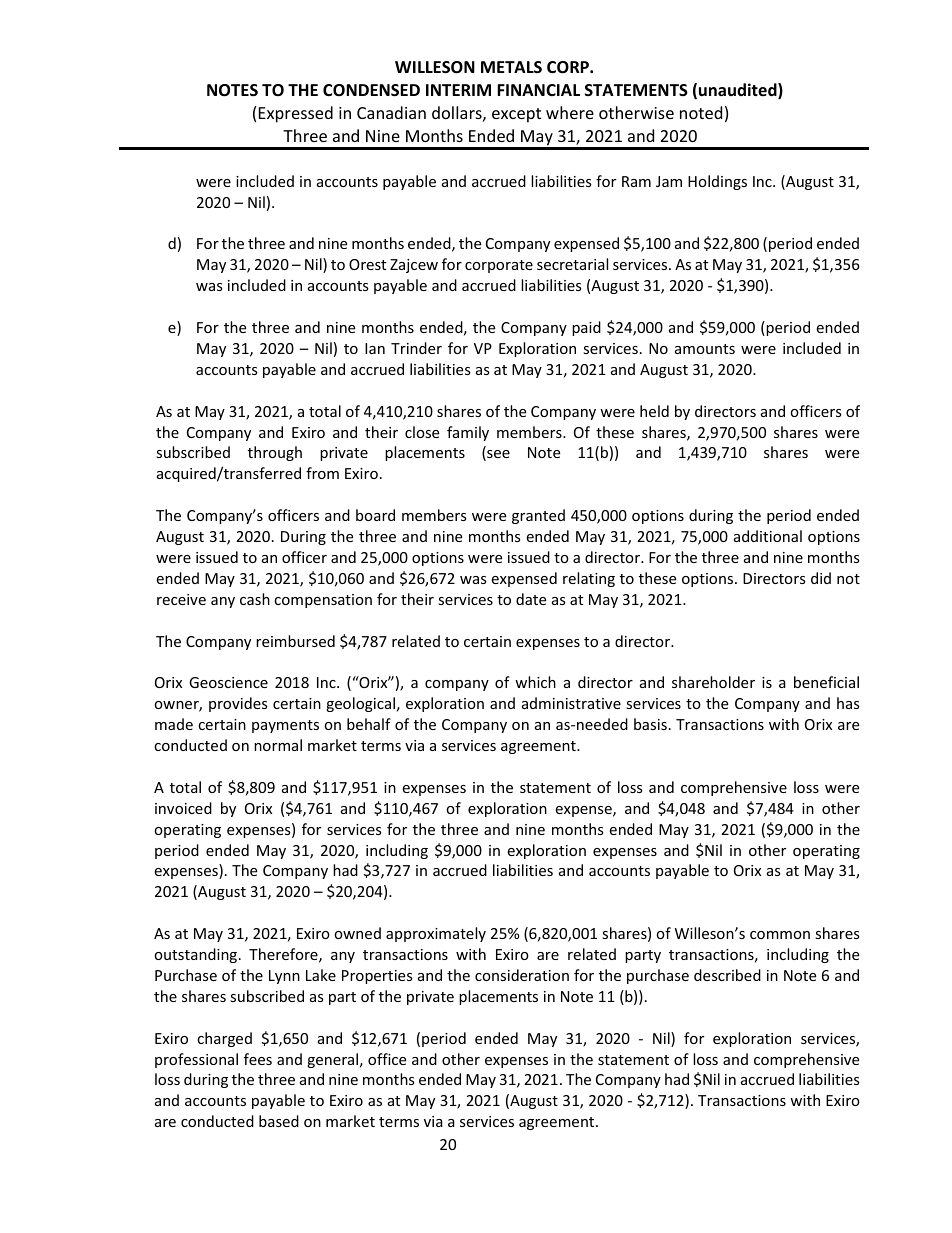 This document has width=952, height=1233. I want to click on normal, so click(278, 745).
